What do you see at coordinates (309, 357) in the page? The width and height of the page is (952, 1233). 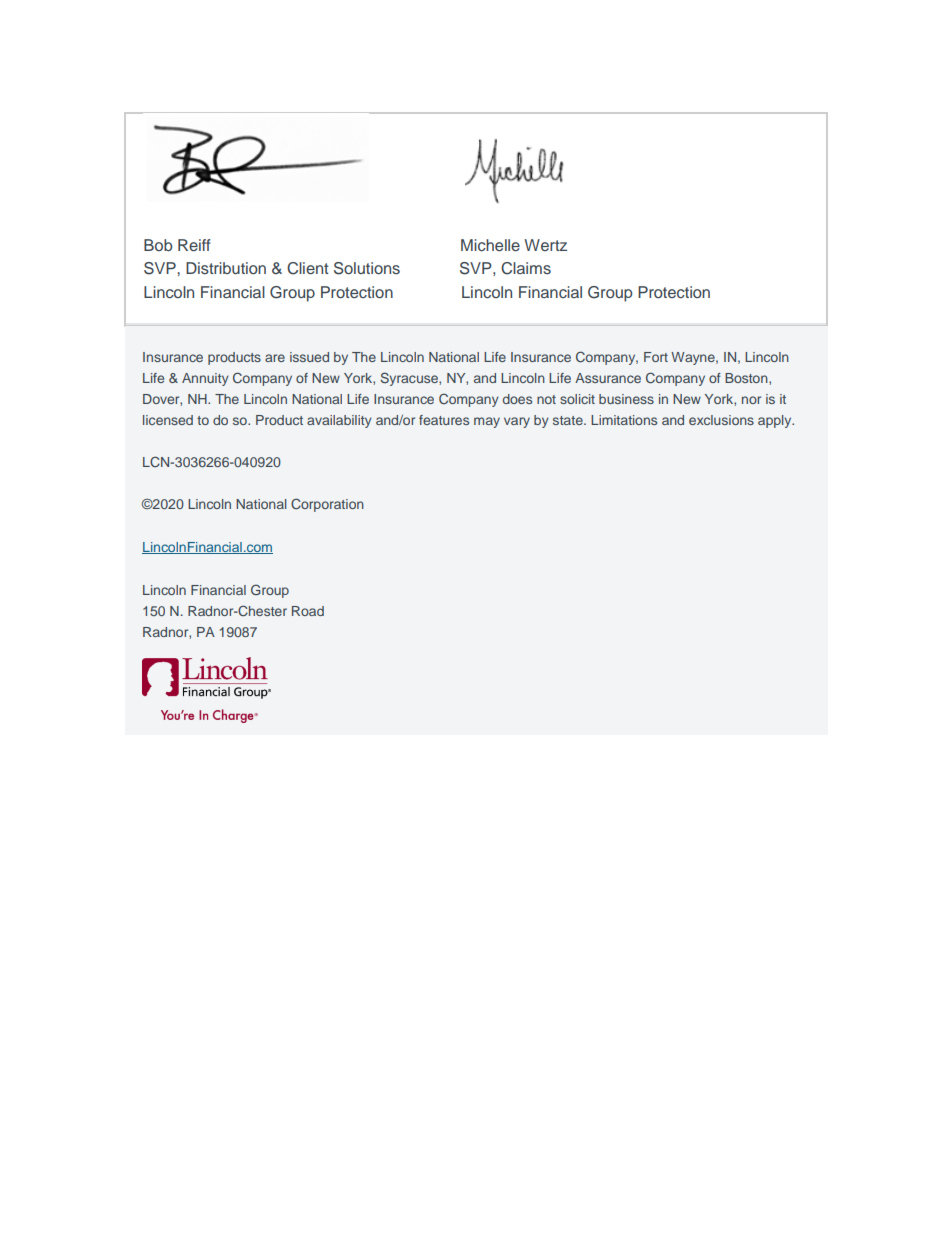 I see `issued` at bounding box center [309, 357].
